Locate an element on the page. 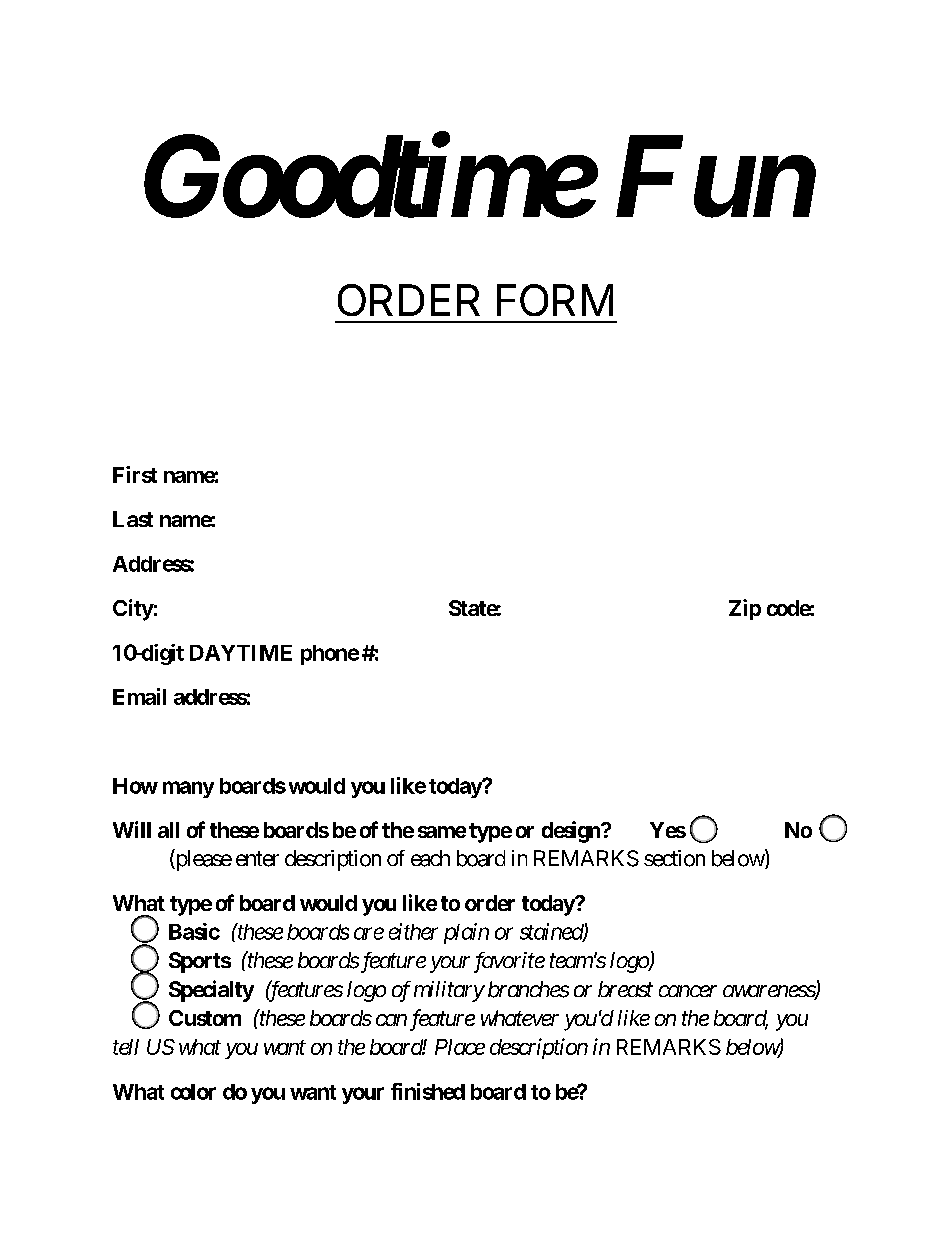  Zip is located at coordinates (745, 609).
